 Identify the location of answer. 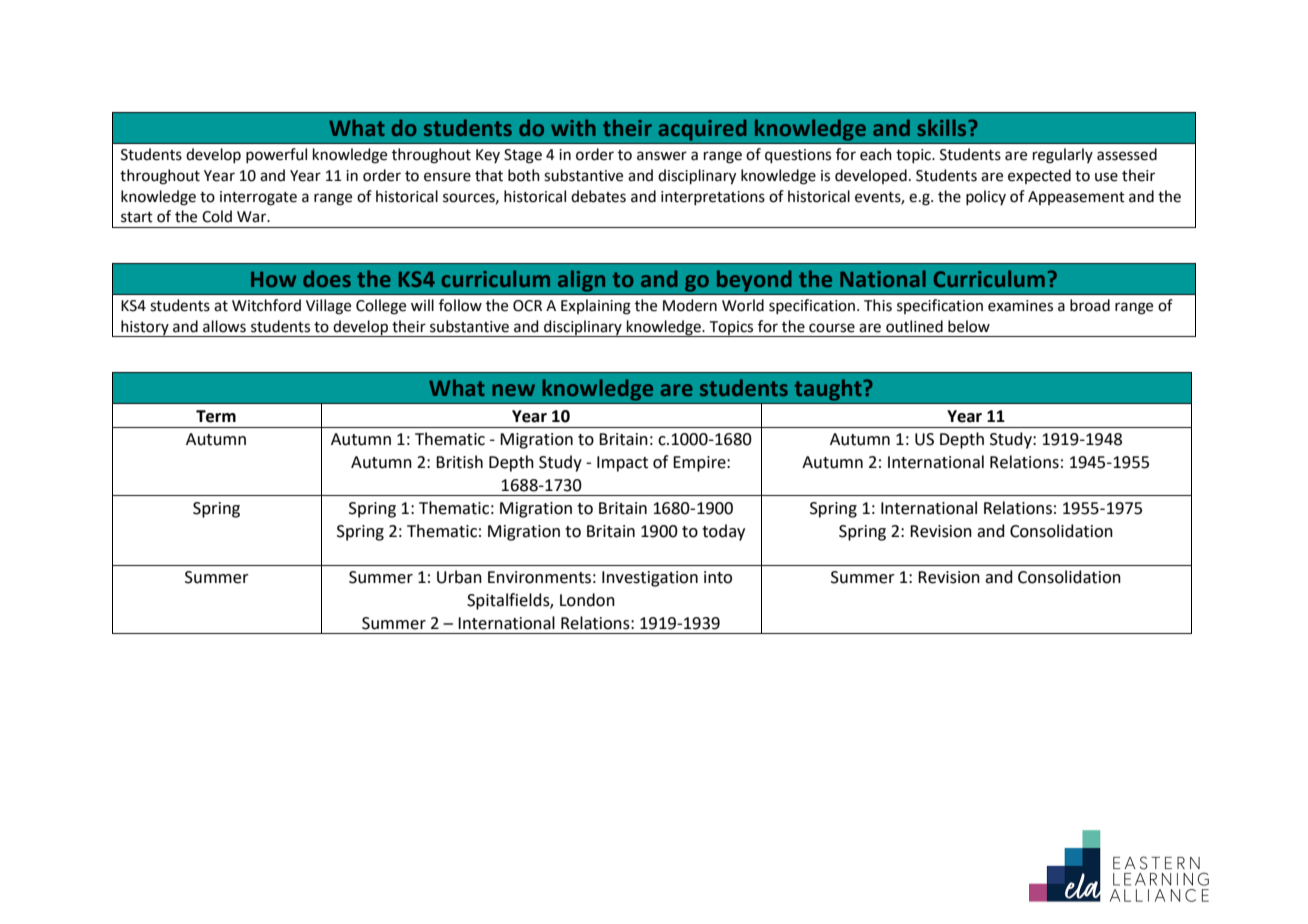
(662, 156).
